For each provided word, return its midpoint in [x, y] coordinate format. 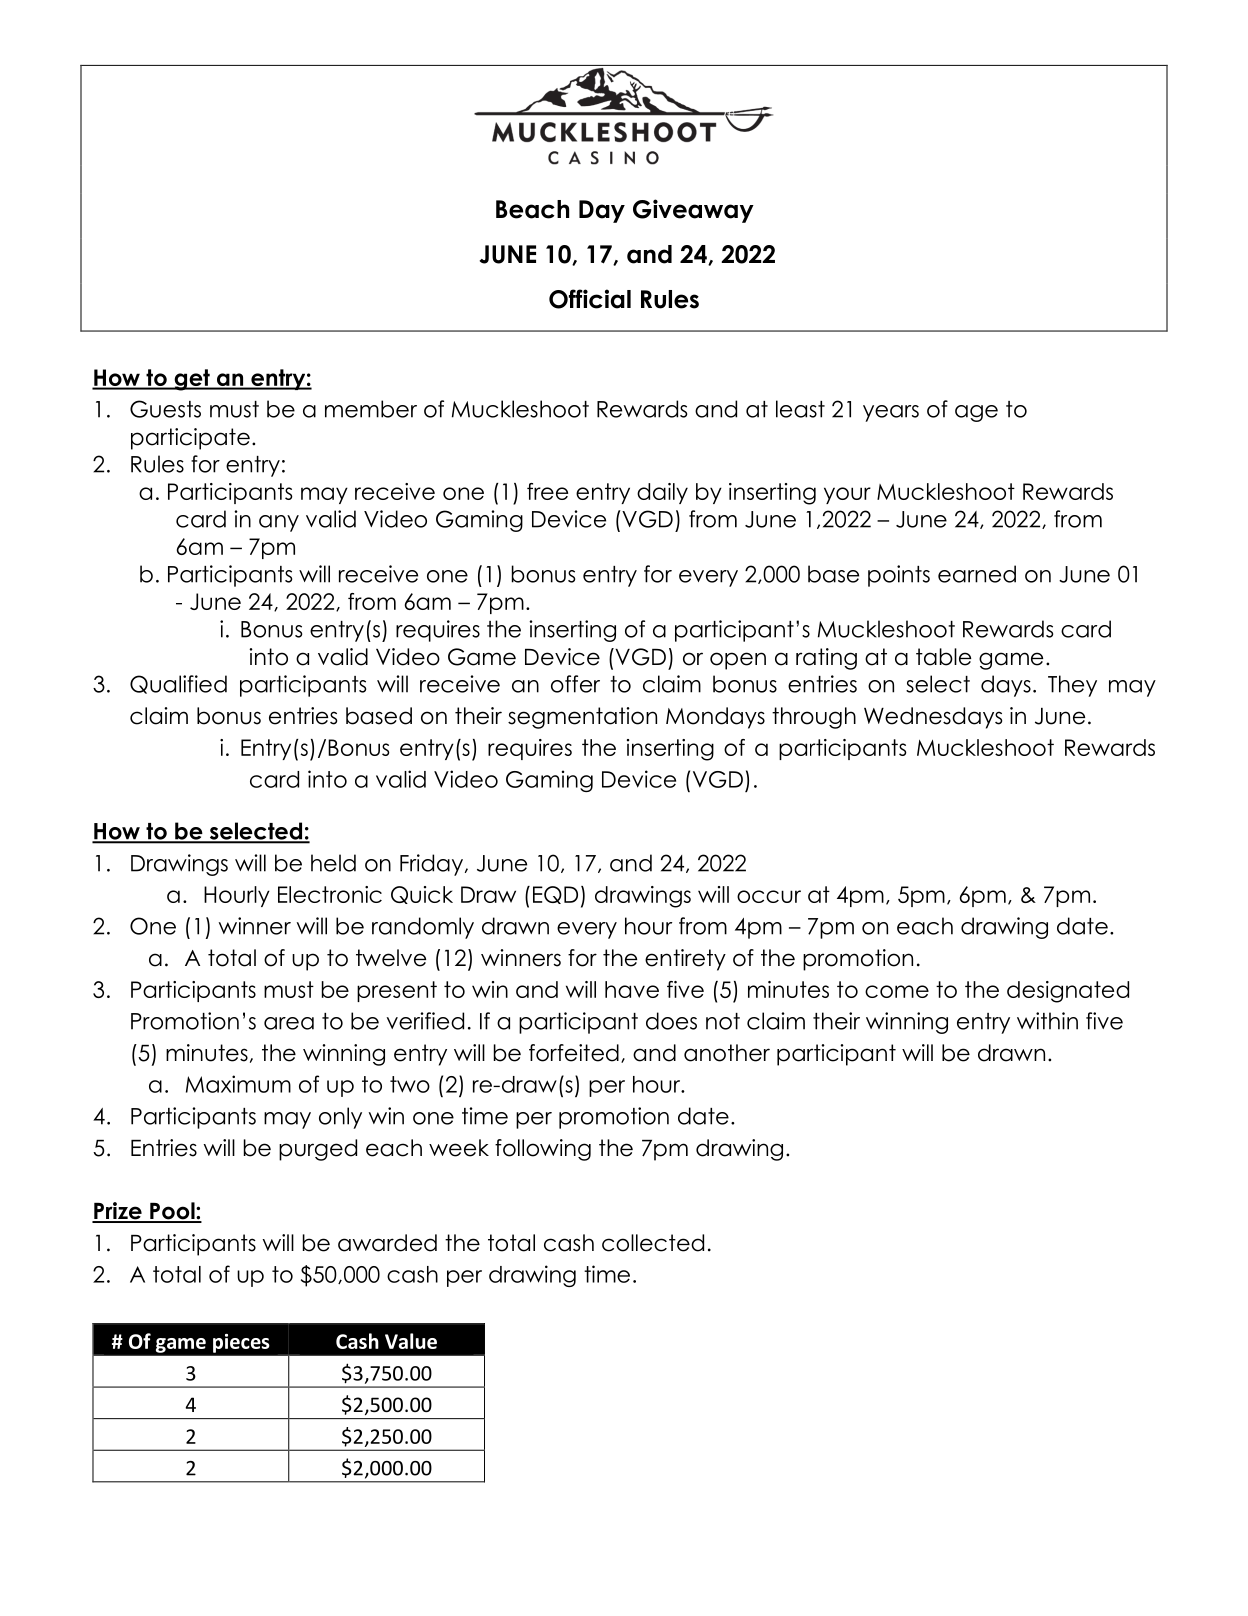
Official [590, 299]
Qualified [178, 684]
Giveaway [693, 211]
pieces [241, 1343]
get [192, 380]
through [814, 718]
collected [653, 1243]
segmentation [582, 718]
